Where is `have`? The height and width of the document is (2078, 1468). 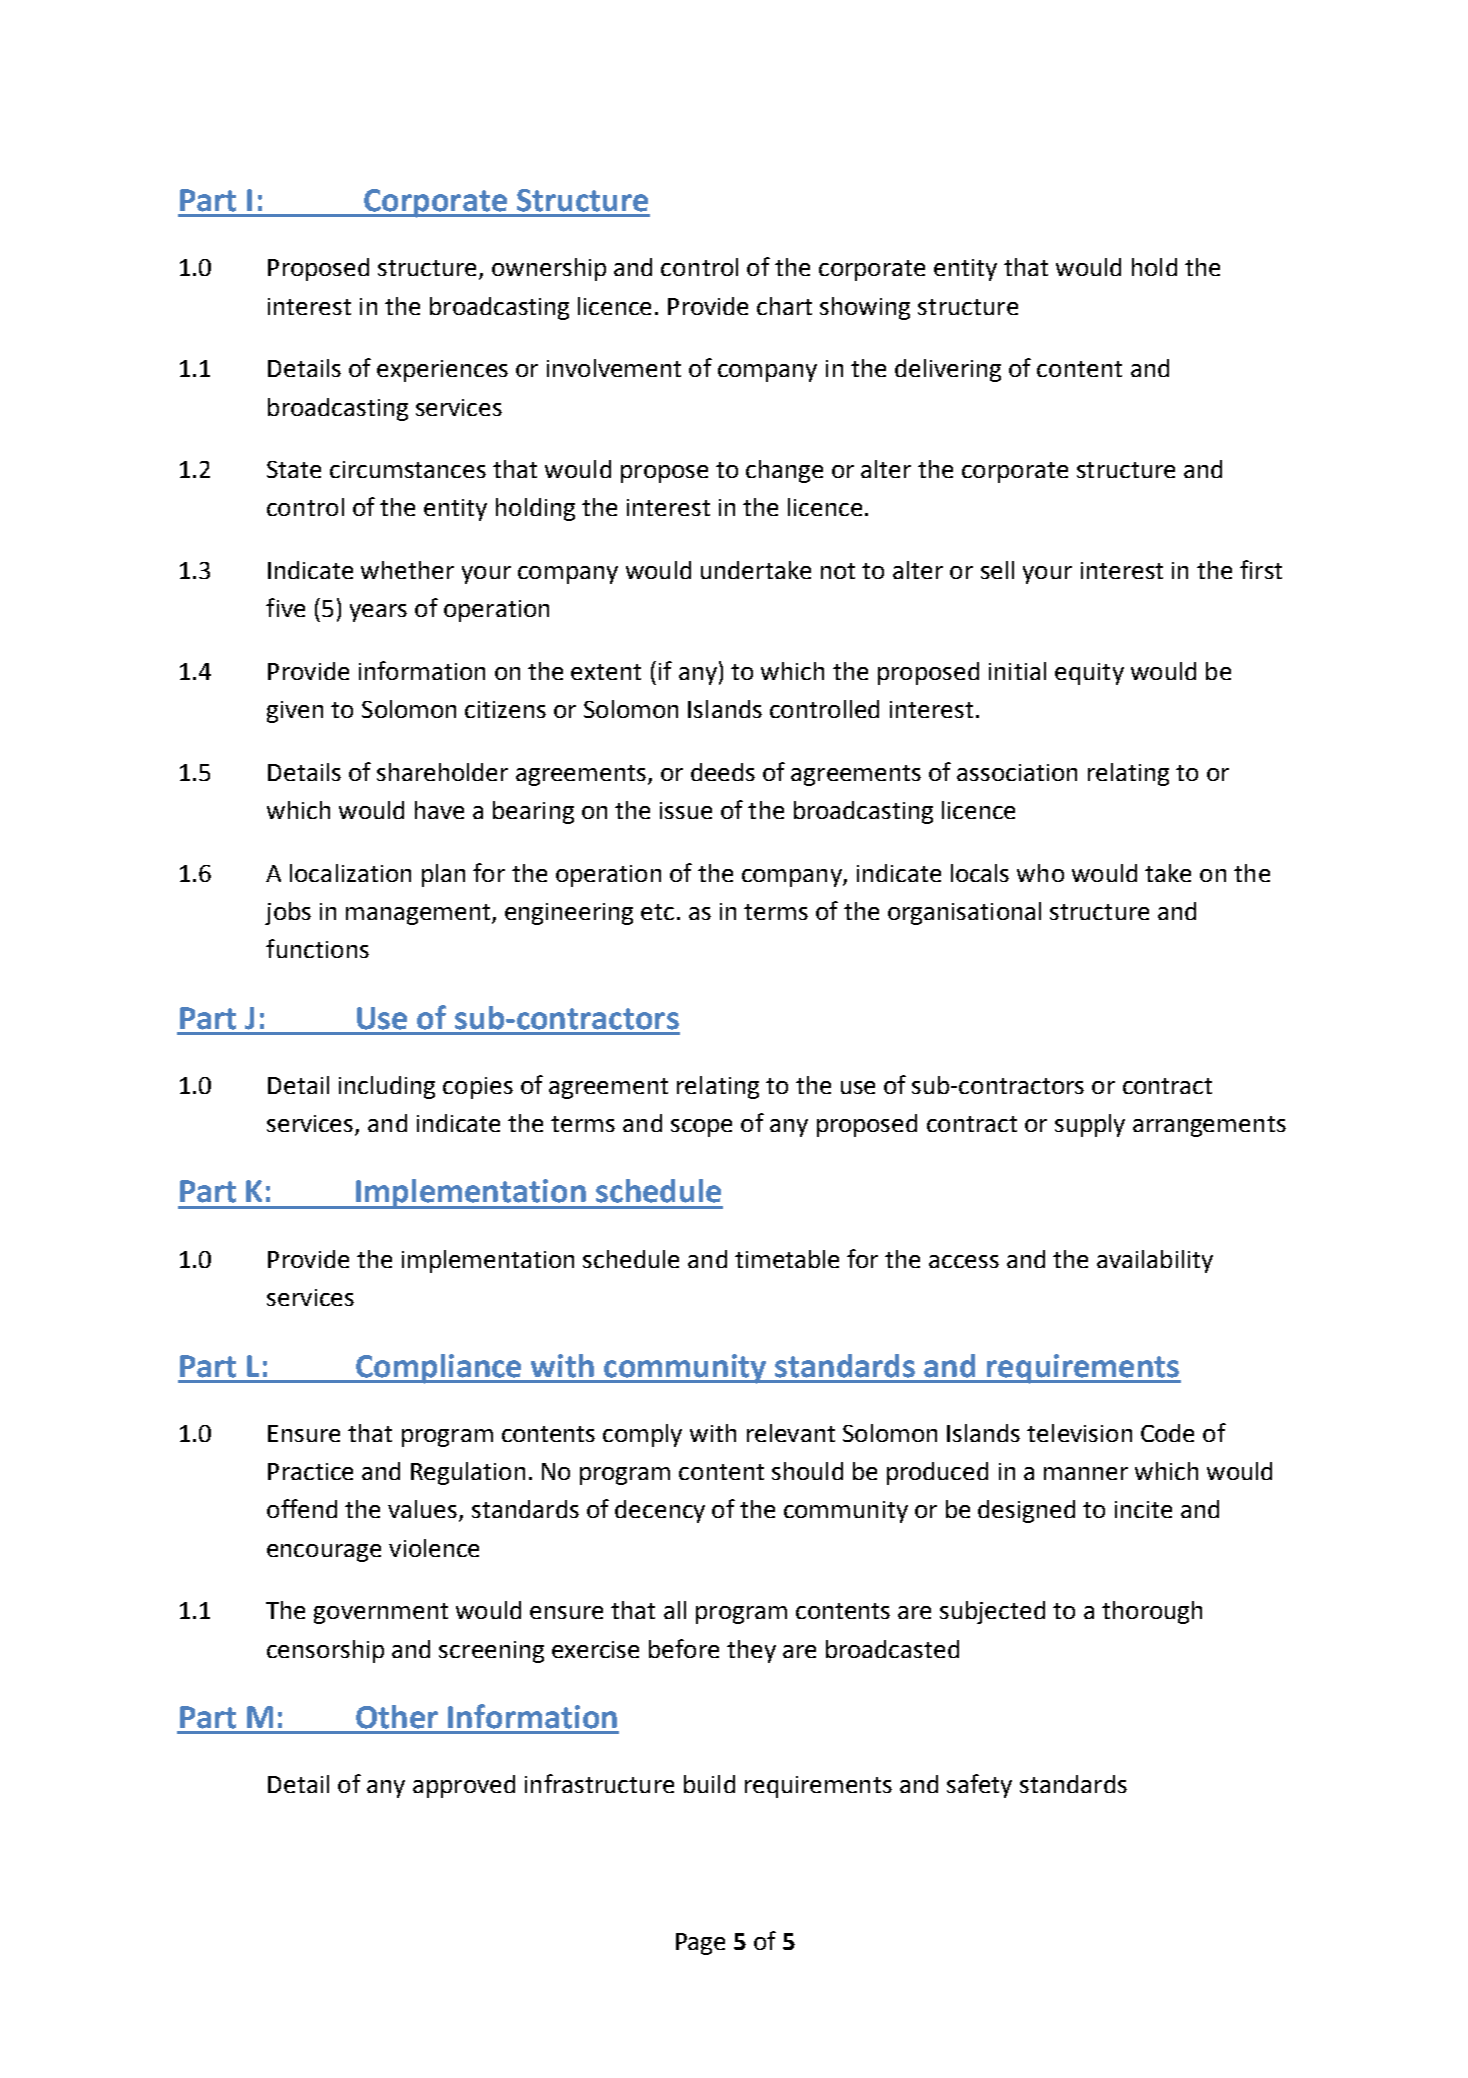 have is located at coordinates (439, 810).
